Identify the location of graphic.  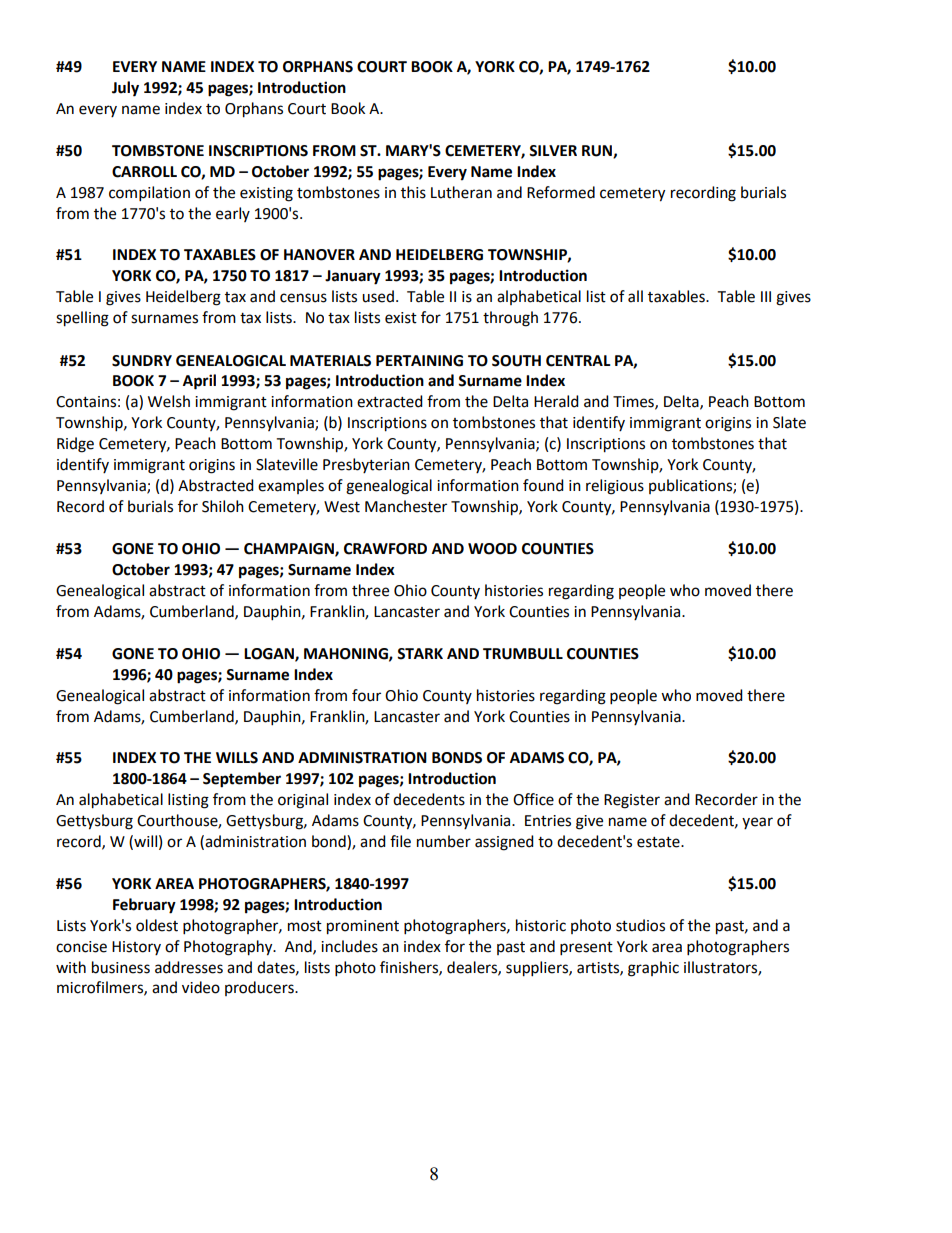
(653, 969).
